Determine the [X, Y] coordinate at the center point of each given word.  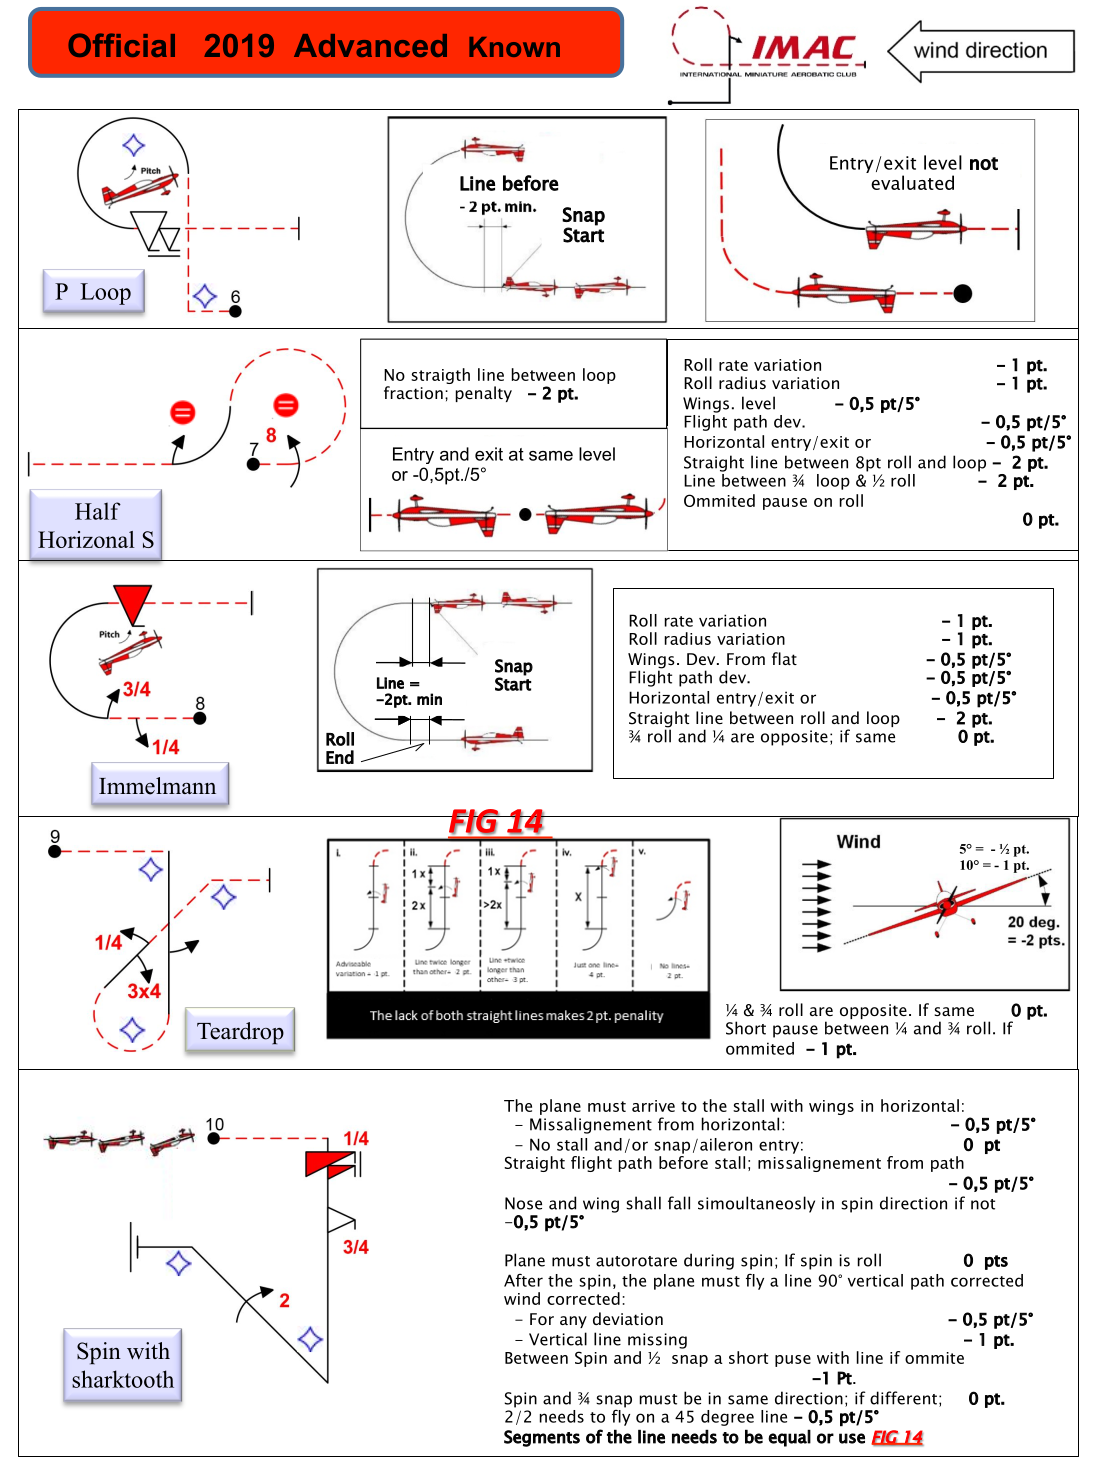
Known [514, 47]
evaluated [912, 182]
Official [121, 45]
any [573, 1322]
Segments [542, 1438]
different [903, 1398]
